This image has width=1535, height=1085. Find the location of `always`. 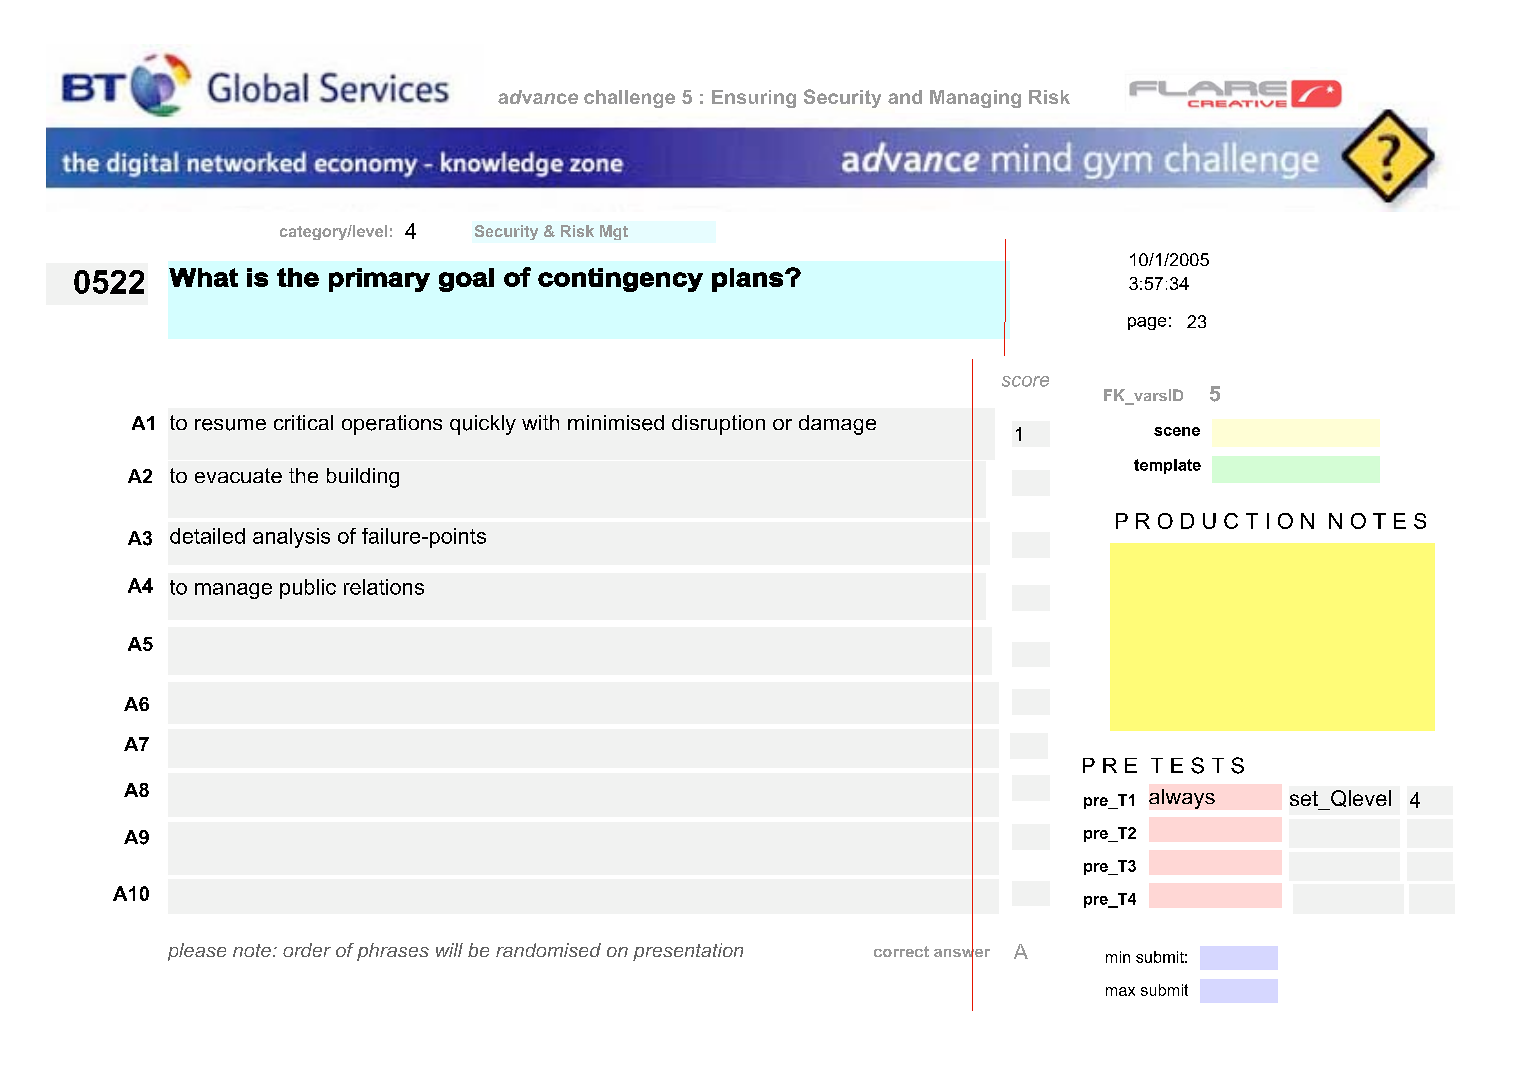

always is located at coordinates (1182, 799).
